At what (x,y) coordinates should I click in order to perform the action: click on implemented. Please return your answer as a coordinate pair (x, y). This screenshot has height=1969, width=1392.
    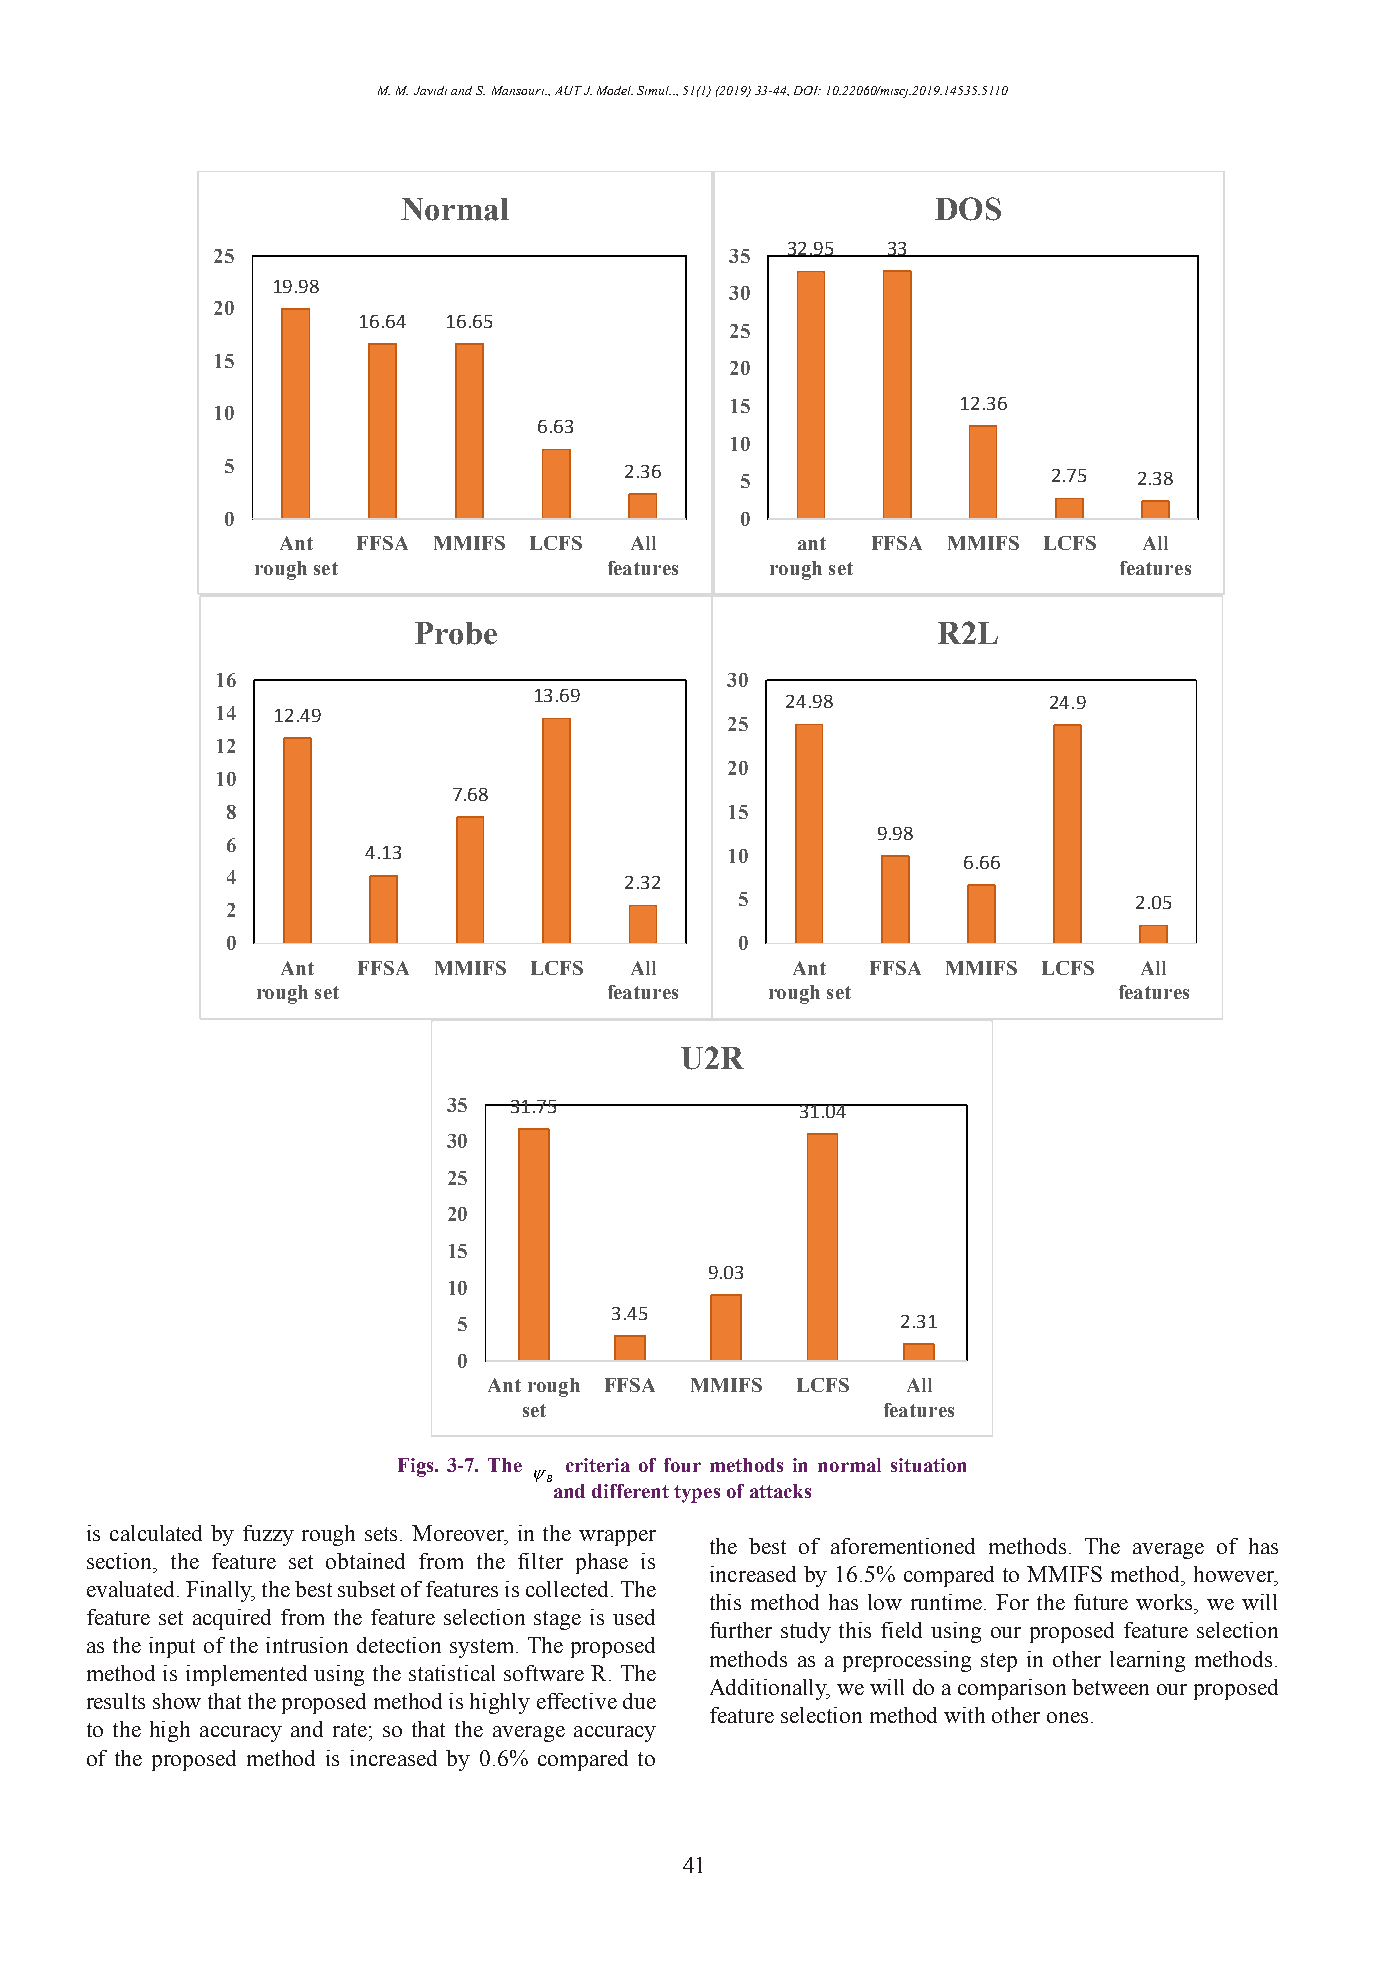
    Looking at the image, I should click on (246, 1675).
